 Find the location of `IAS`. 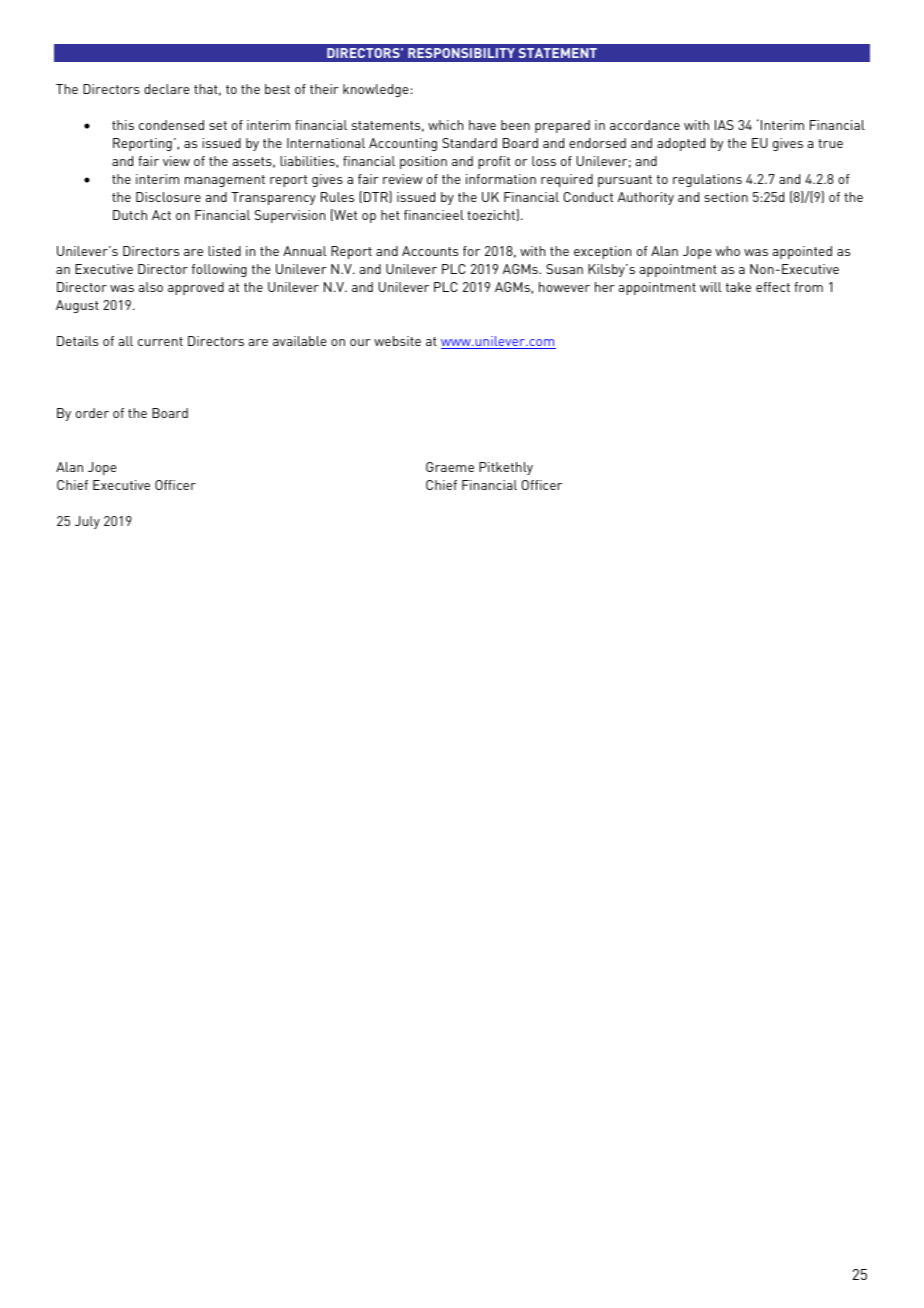

IAS is located at coordinates (724, 125).
